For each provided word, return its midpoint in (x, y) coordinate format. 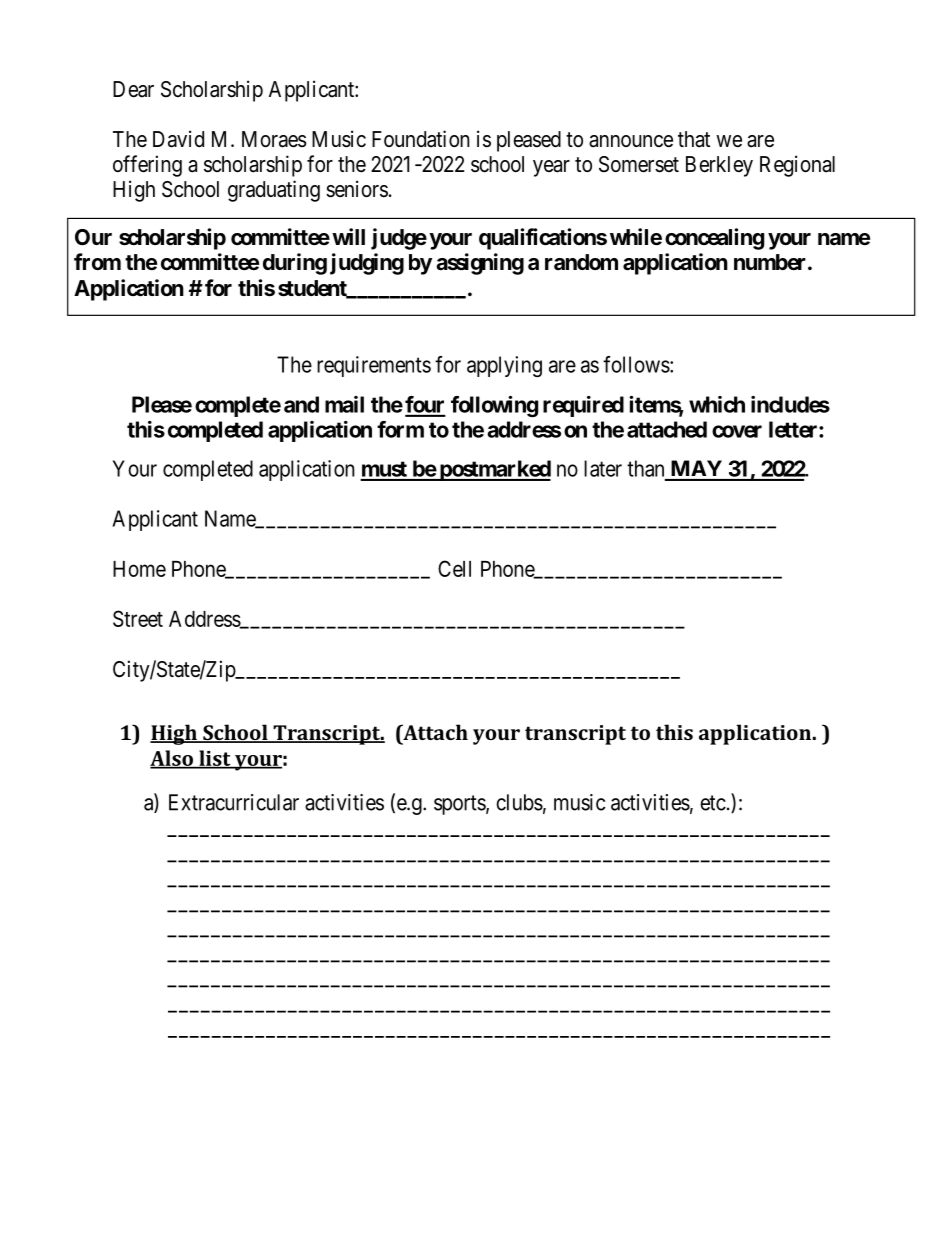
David (178, 139)
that (694, 139)
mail (344, 404)
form (400, 429)
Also (172, 759)
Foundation (421, 139)
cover (737, 431)
